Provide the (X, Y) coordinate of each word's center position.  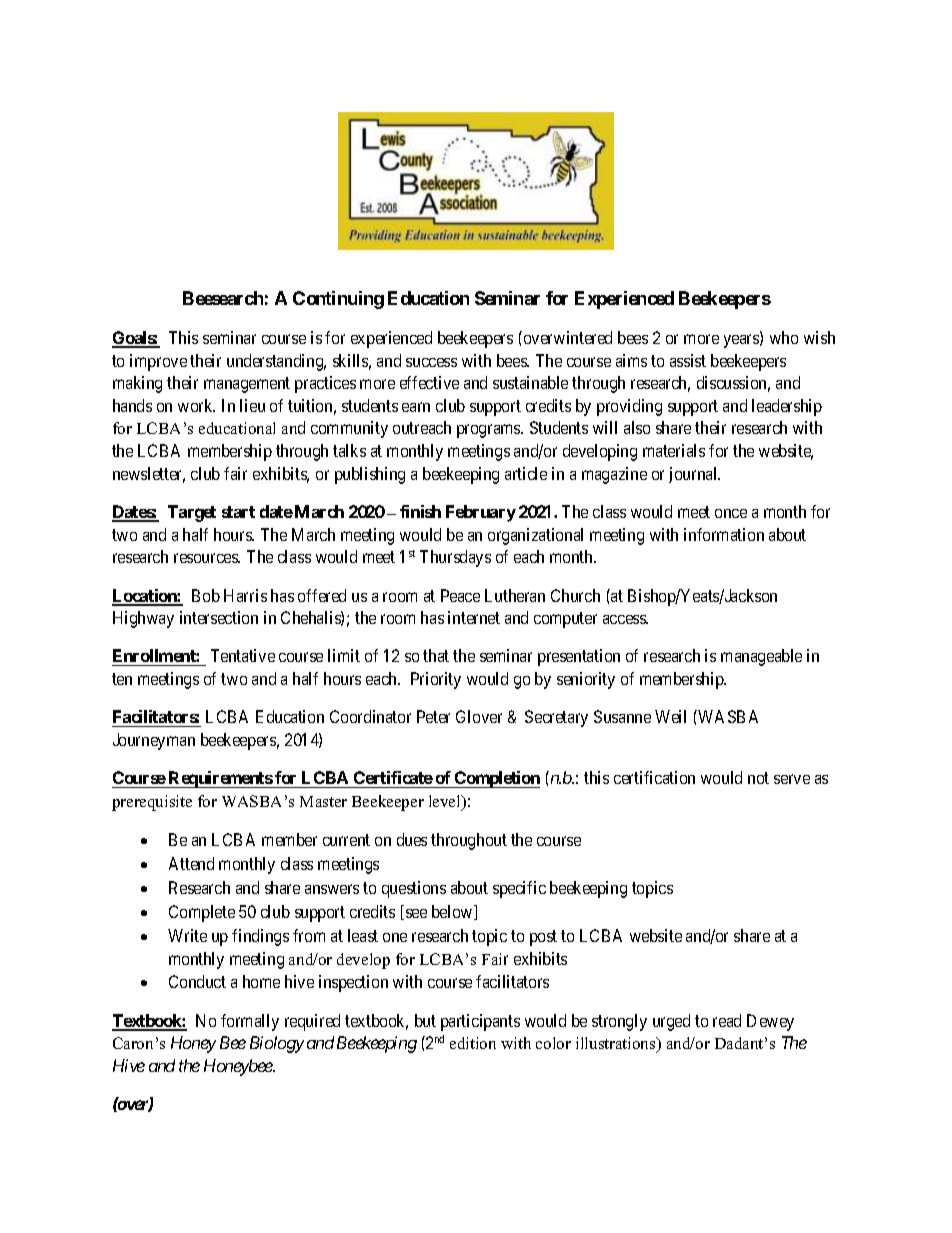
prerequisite (152, 803)
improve (158, 362)
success (431, 362)
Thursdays (455, 558)
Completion (496, 779)
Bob (206, 595)
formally (250, 1022)
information (724, 534)
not (758, 778)
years (742, 341)
